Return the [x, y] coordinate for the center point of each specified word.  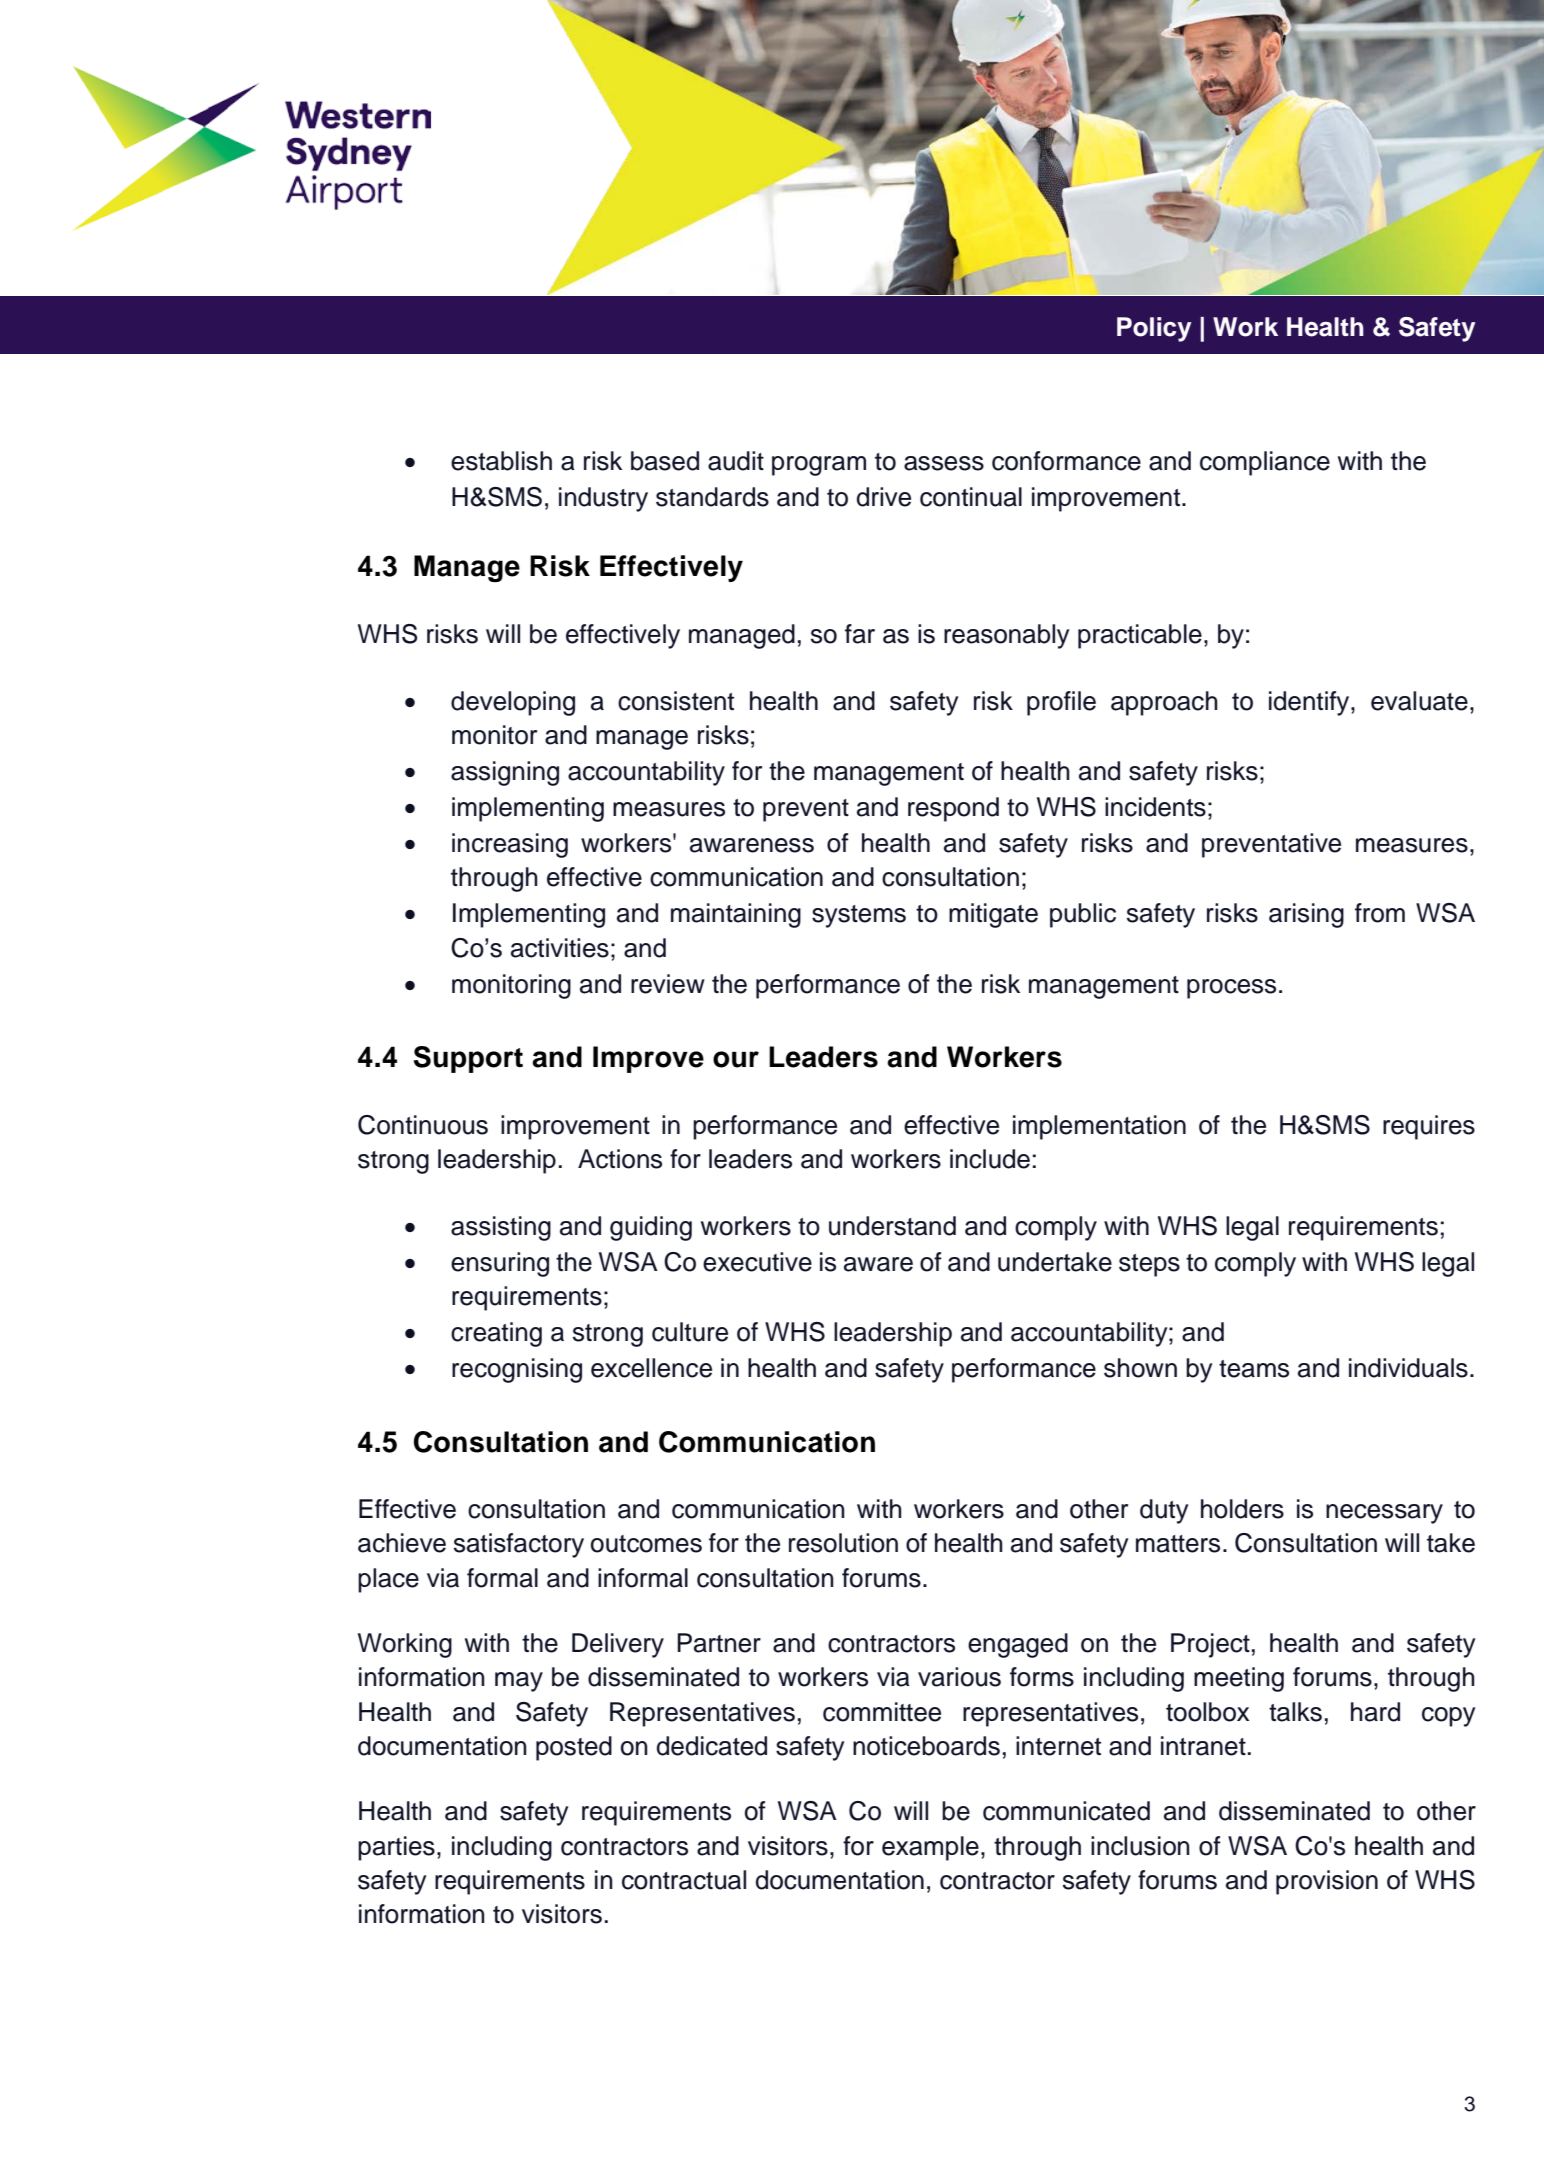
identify [1310, 703]
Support [468, 1059]
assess [944, 463]
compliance [1265, 463]
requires [1429, 1127]
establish [501, 461]
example [930, 1848]
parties [396, 1848]
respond [953, 809]
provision [1327, 1882]
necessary [1384, 1514]
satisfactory [519, 1545]
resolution [843, 1543]
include [990, 1159]
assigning [505, 773]
